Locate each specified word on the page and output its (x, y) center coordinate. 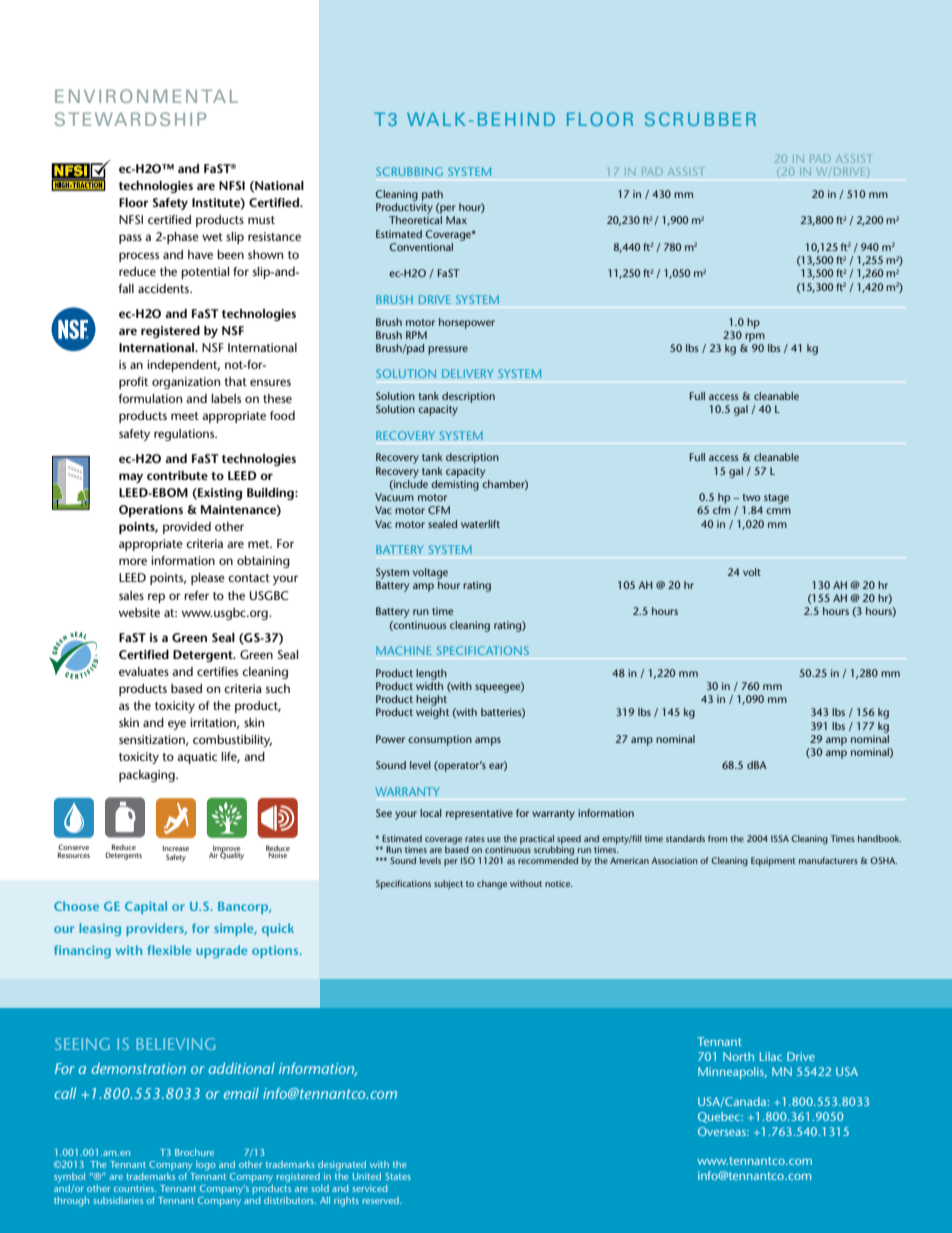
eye (177, 725)
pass (130, 239)
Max (456, 220)
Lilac (771, 1056)
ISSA (780, 838)
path (432, 195)
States (398, 1176)
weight (433, 713)
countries (135, 1188)
